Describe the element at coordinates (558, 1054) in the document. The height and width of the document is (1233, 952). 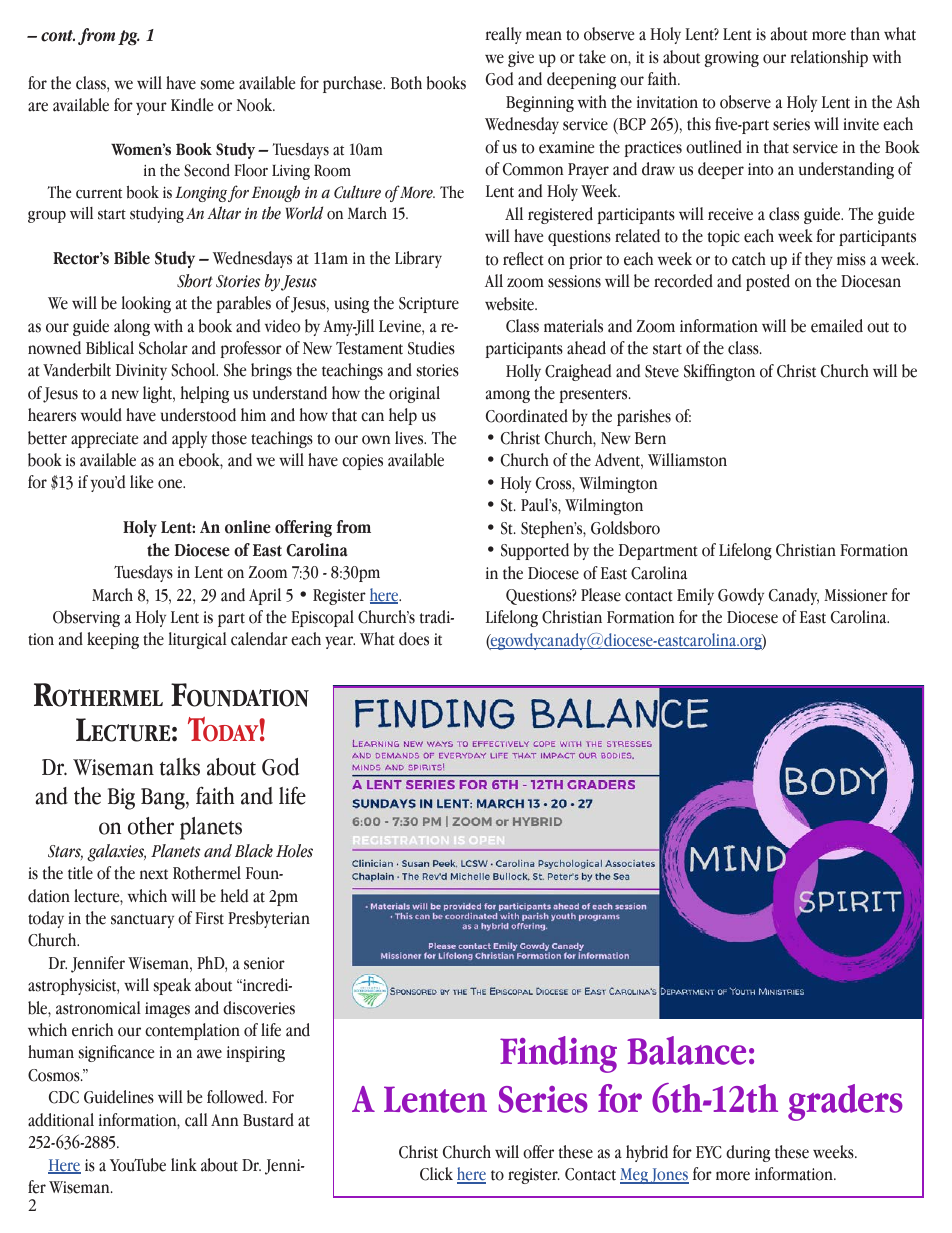
I see `Finding` at that location.
